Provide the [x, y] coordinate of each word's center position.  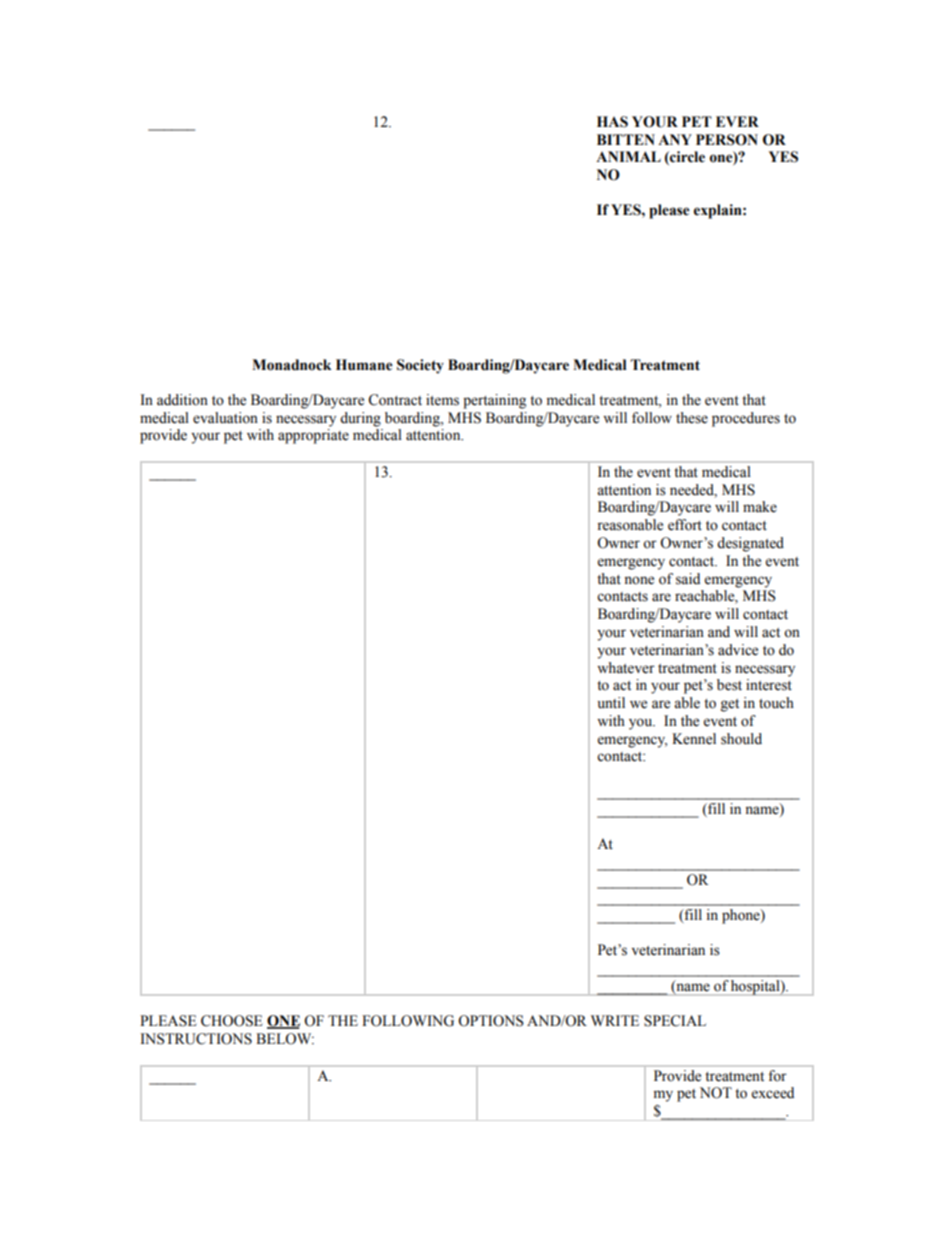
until [611, 703]
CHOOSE [231, 1021]
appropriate [313, 436]
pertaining [494, 401]
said [688, 579]
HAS [612, 122]
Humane [364, 365]
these [692, 418]
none [639, 580]
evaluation [225, 418]
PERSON [727, 140]
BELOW [285, 1039]
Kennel [694, 739]
